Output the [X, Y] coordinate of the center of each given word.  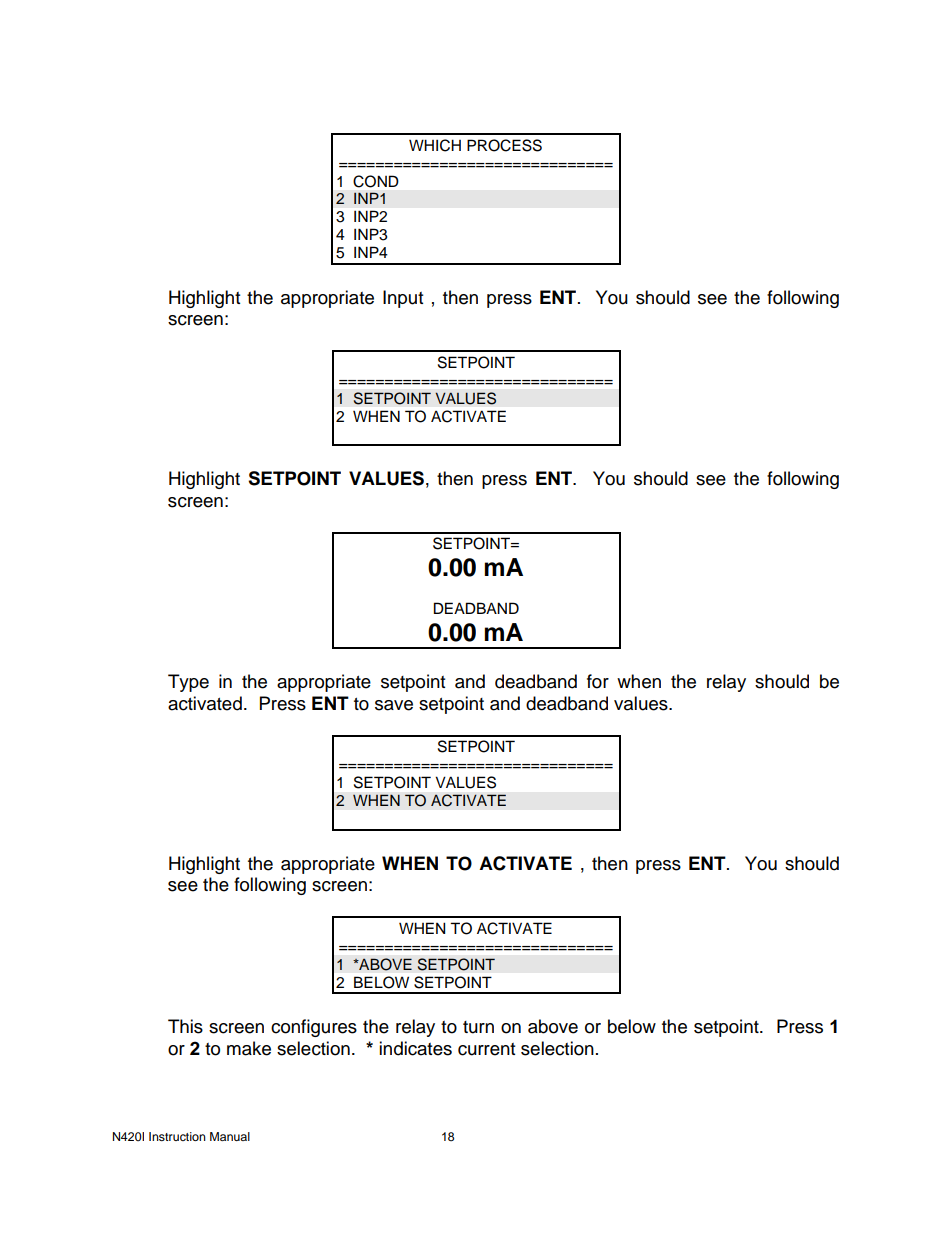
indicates [415, 1048]
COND [376, 181]
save [394, 705]
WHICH [435, 145]
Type [188, 683]
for [598, 681]
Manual [230, 1136]
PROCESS [504, 145]
